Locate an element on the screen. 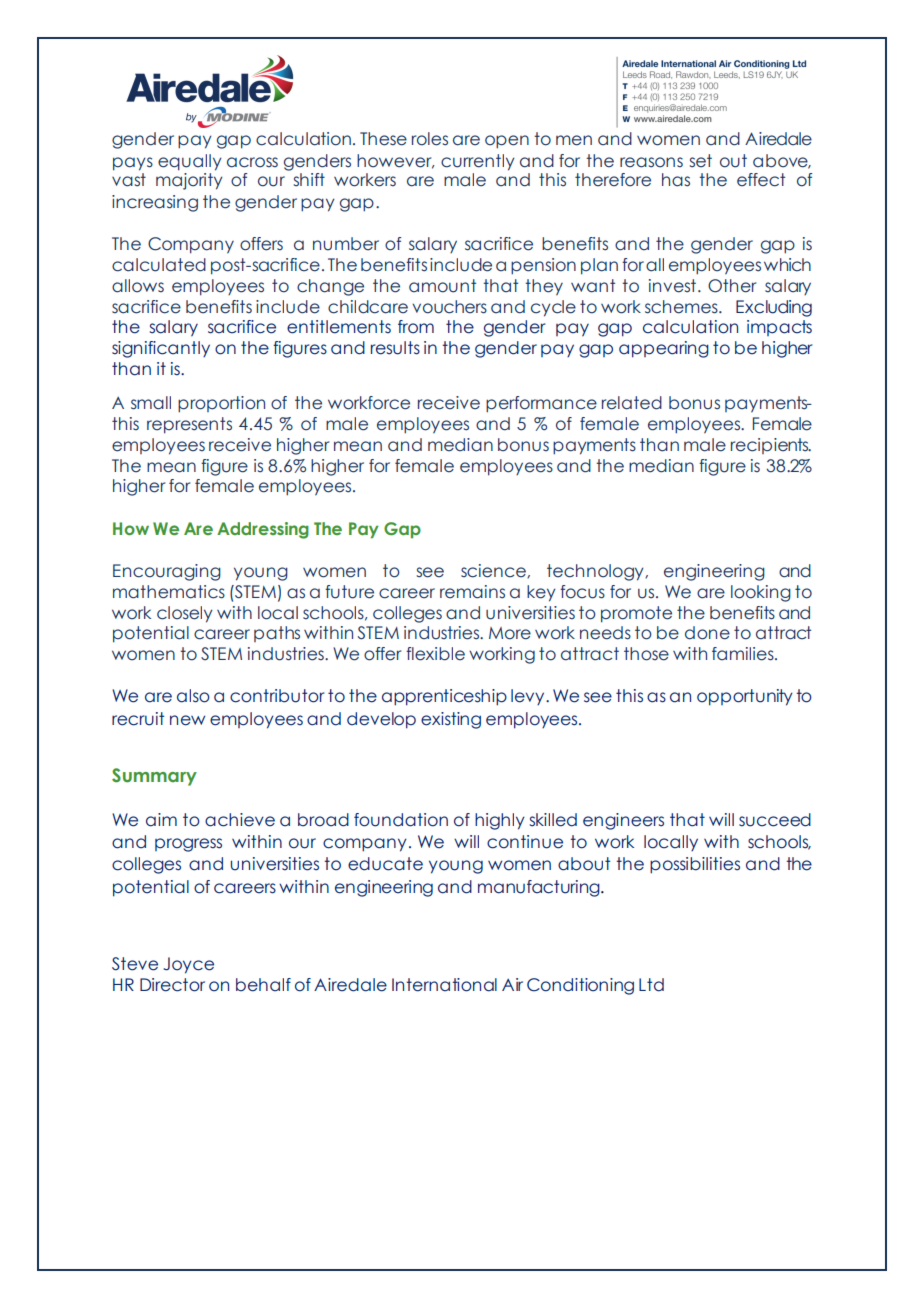 This screenshot has width=924, height=1308. science is located at coordinates (494, 571).
